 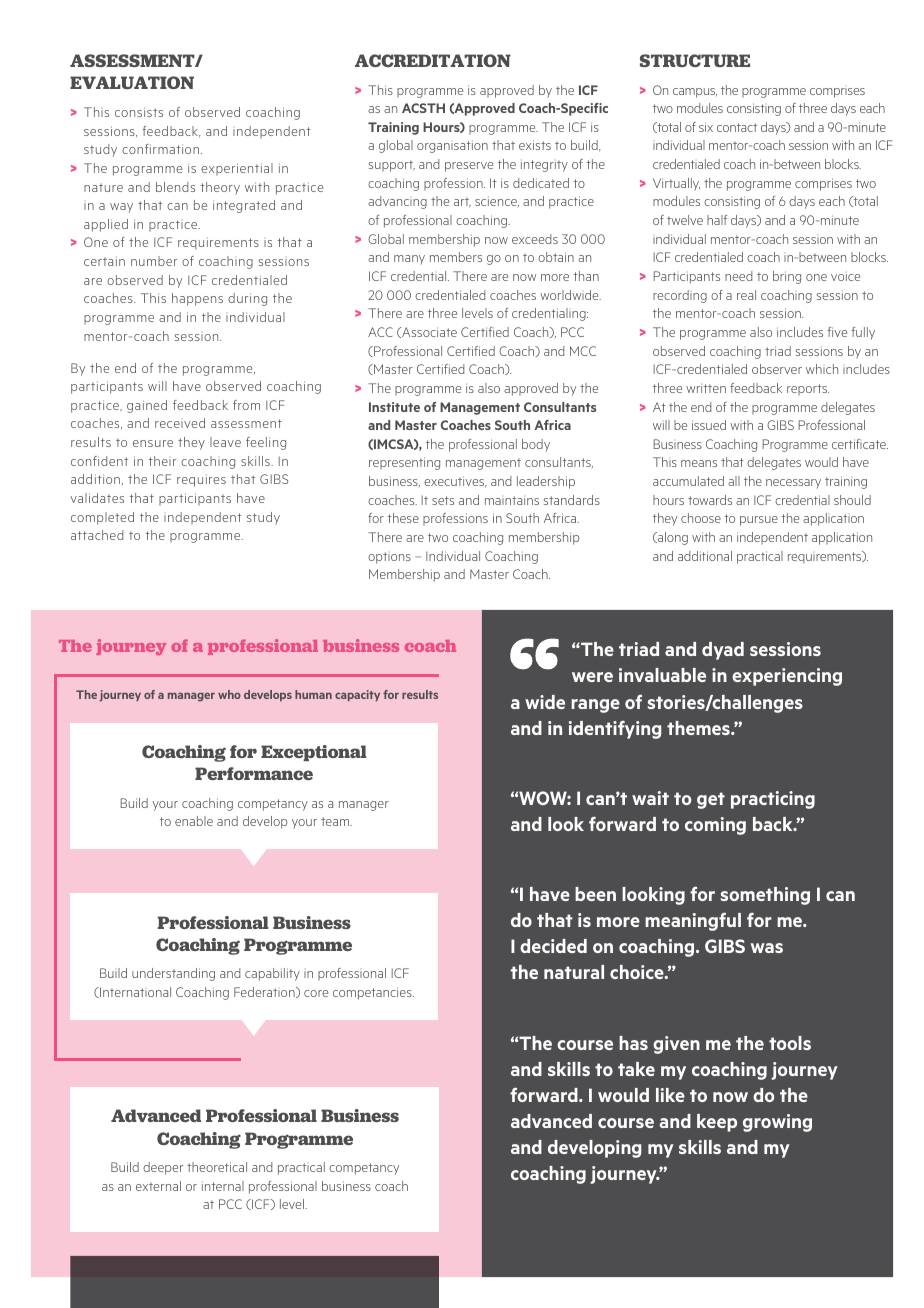 I want to click on real, so click(x=746, y=295).
